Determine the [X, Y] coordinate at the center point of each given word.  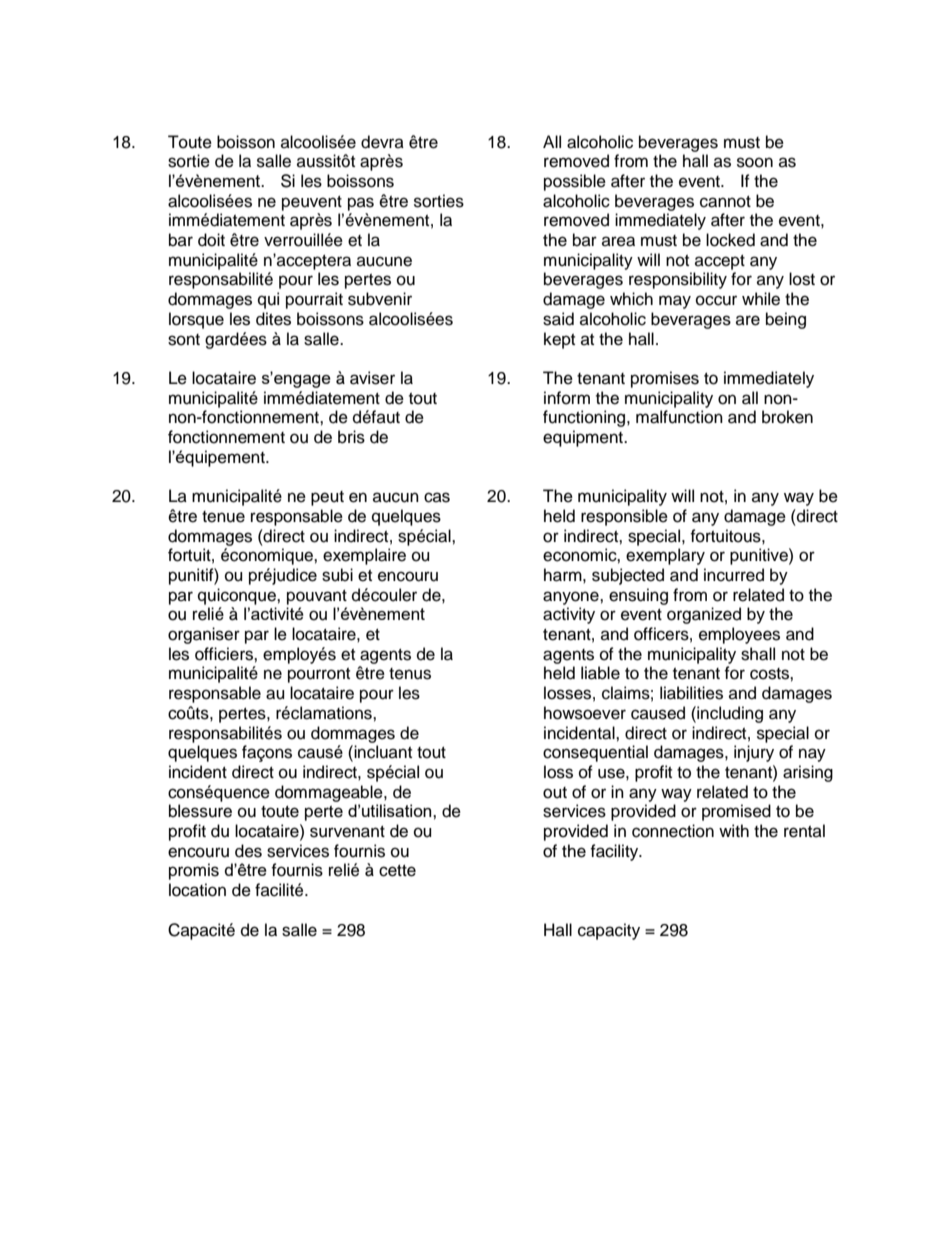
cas [437, 497]
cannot [725, 202]
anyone [572, 598]
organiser [204, 635]
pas [361, 204]
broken [787, 417]
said [558, 319]
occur [716, 300]
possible [575, 182]
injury [754, 753]
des [248, 851]
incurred [734, 575]
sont [184, 340]
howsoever [585, 713]
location [197, 890]
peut [327, 498]
